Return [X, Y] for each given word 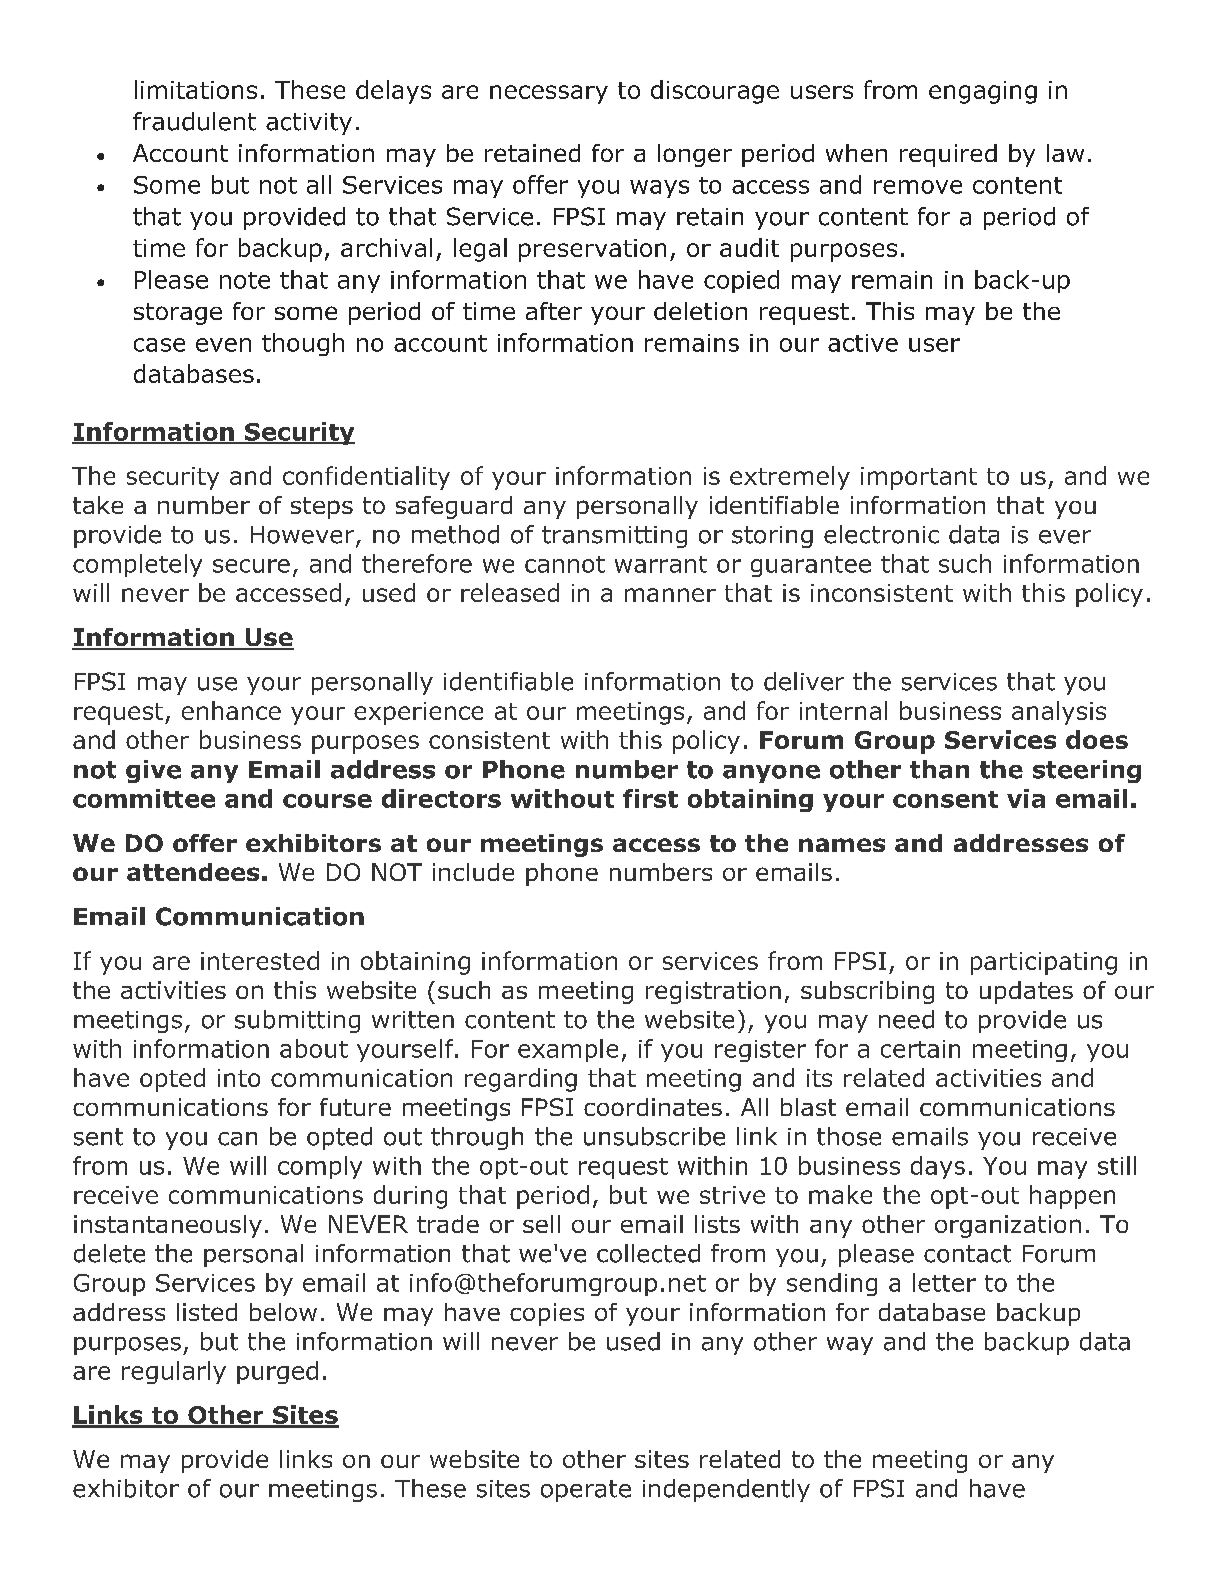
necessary [549, 94]
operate [586, 1491]
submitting [297, 1021]
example [568, 1050]
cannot [565, 564]
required [948, 155]
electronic [881, 534]
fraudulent [194, 121]
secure [251, 566]
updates [1026, 992]
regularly [174, 1372]
